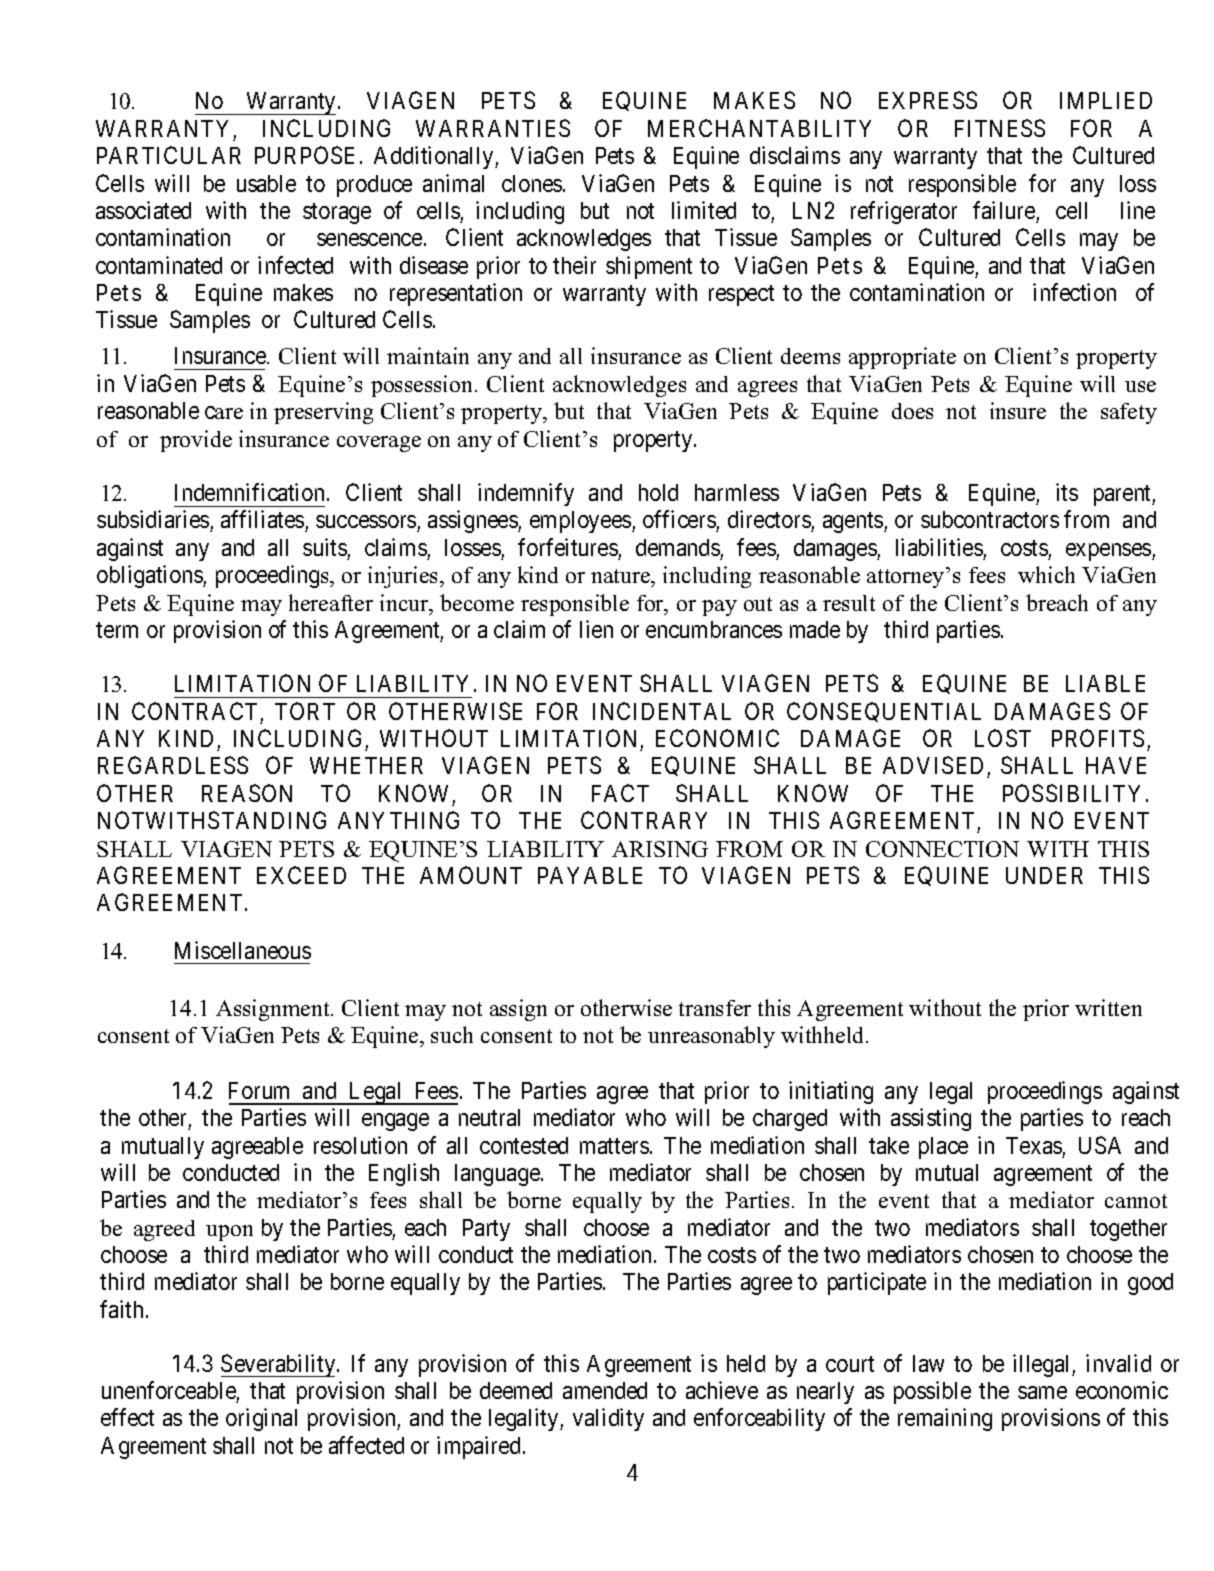  I want to click on PURPOSE, so click(304, 155).
